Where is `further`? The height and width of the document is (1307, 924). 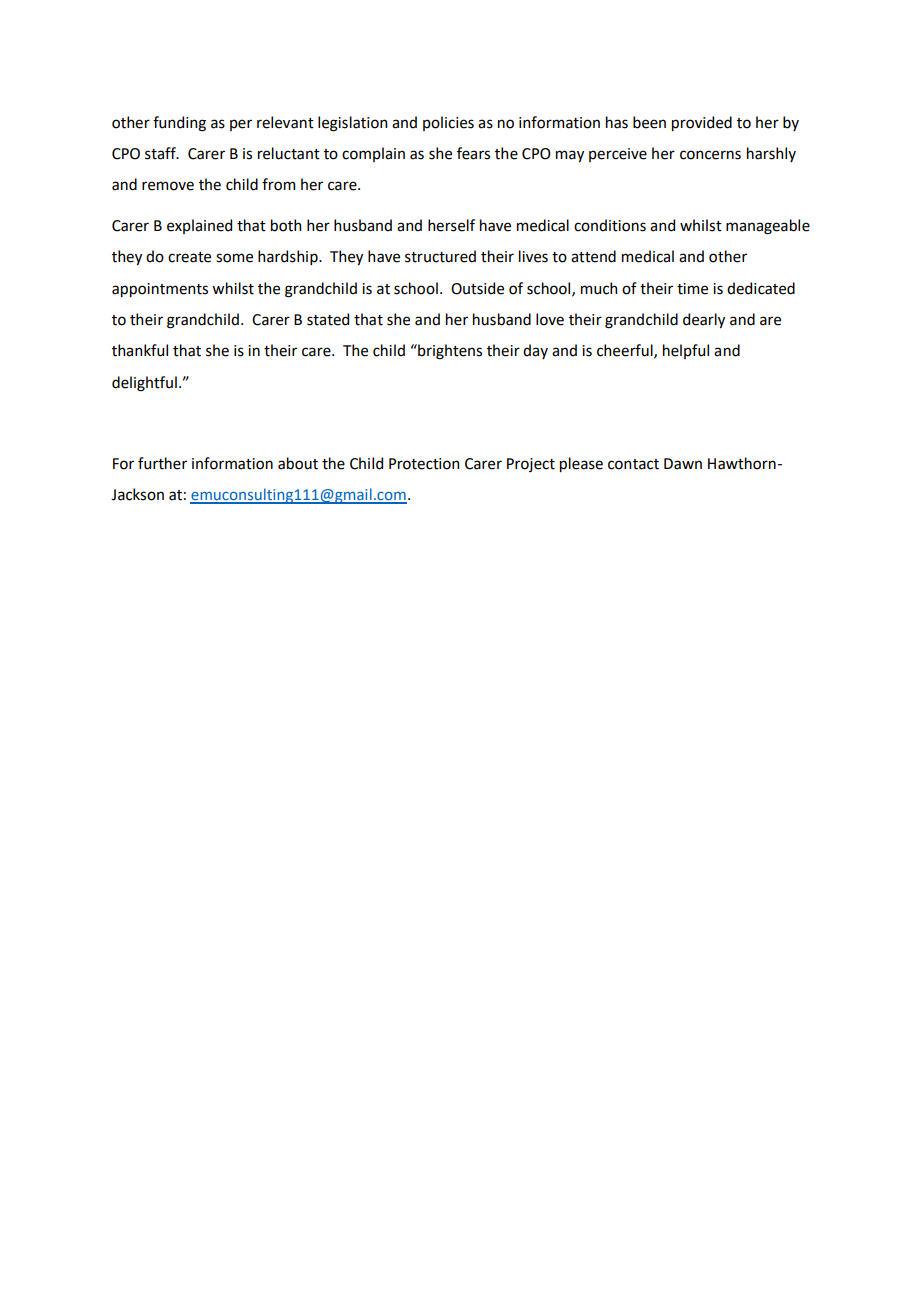
further is located at coordinates (162, 463).
